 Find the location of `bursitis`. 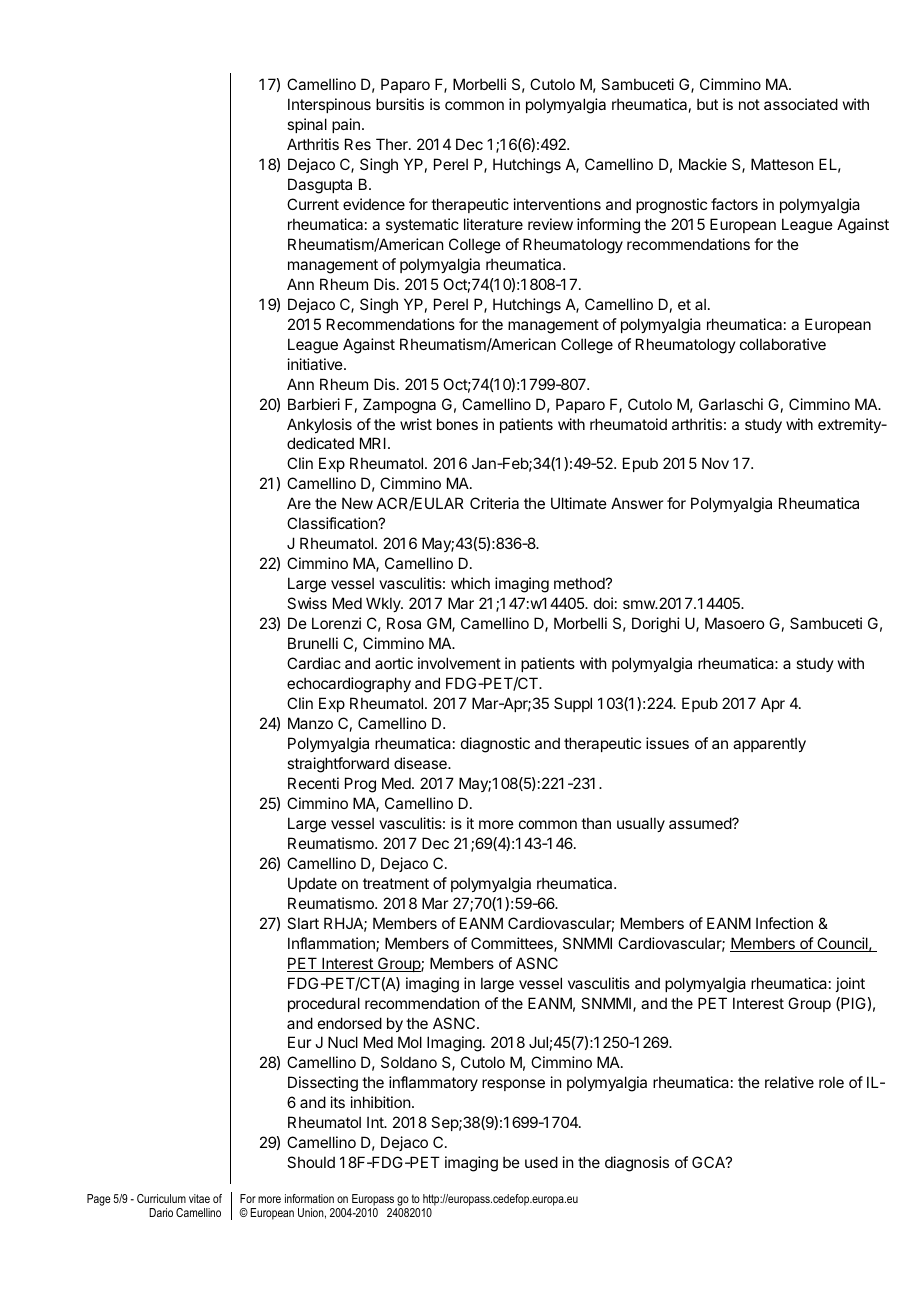

bursitis is located at coordinates (400, 104).
